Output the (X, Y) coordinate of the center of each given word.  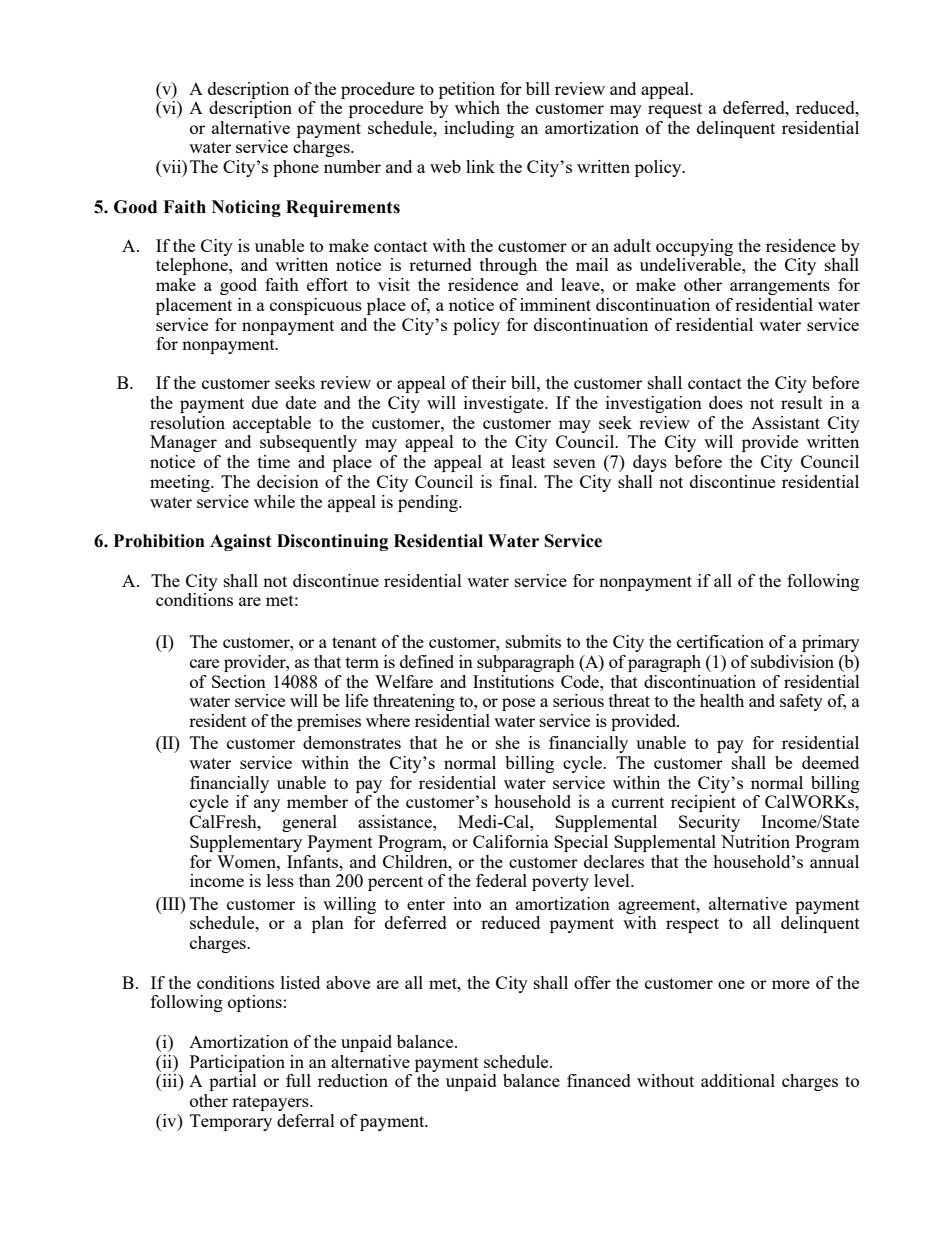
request (675, 110)
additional (738, 1080)
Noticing (246, 208)
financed (599, 1080)
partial (233, 1082)
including (479, 129)
